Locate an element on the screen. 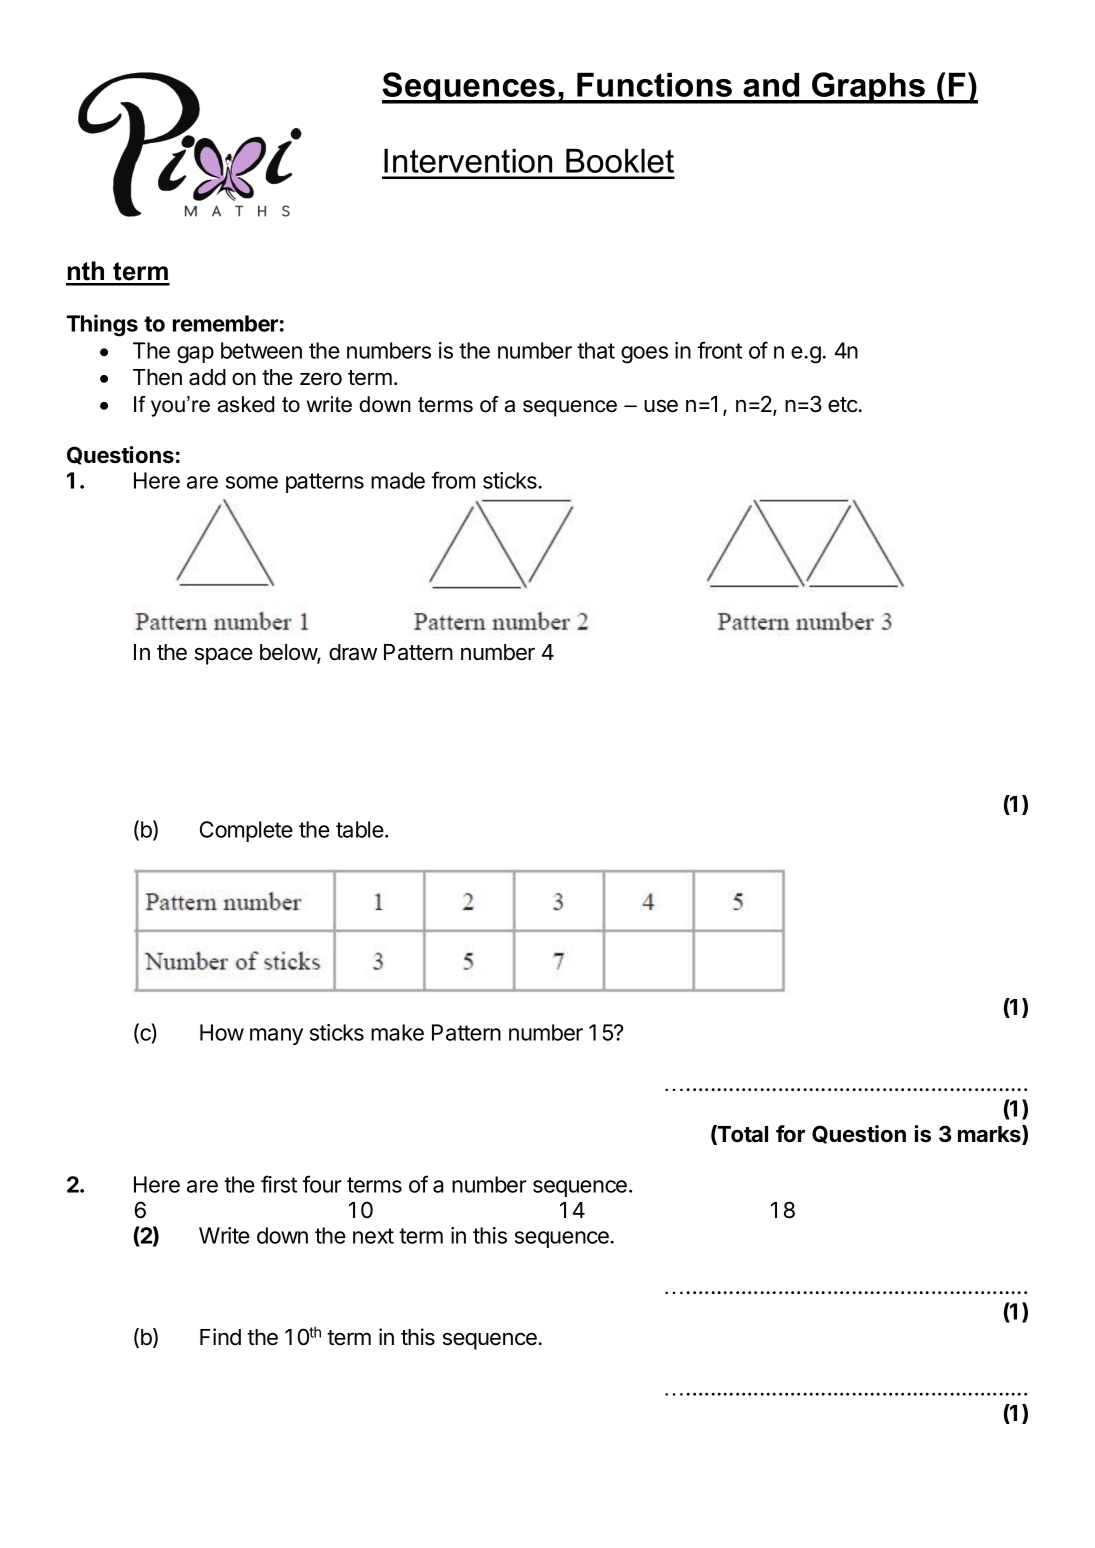 The image size is (1095, 1548). marks is located at coordinates (990, 1135).
